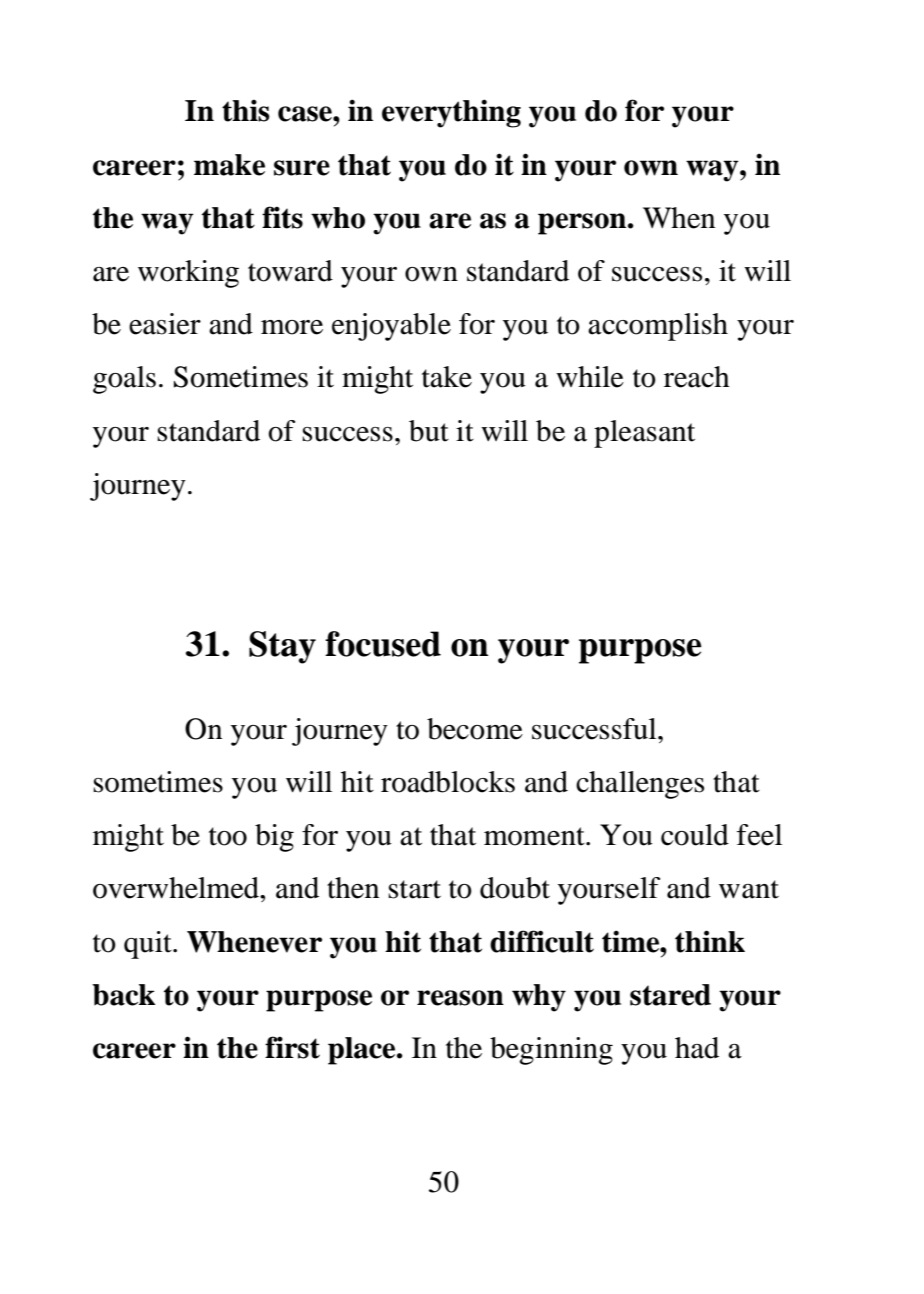  What do you see at coordinates (644, 434) in the screenshot?
I see `pleasant` at bounding box center [644, 434].
